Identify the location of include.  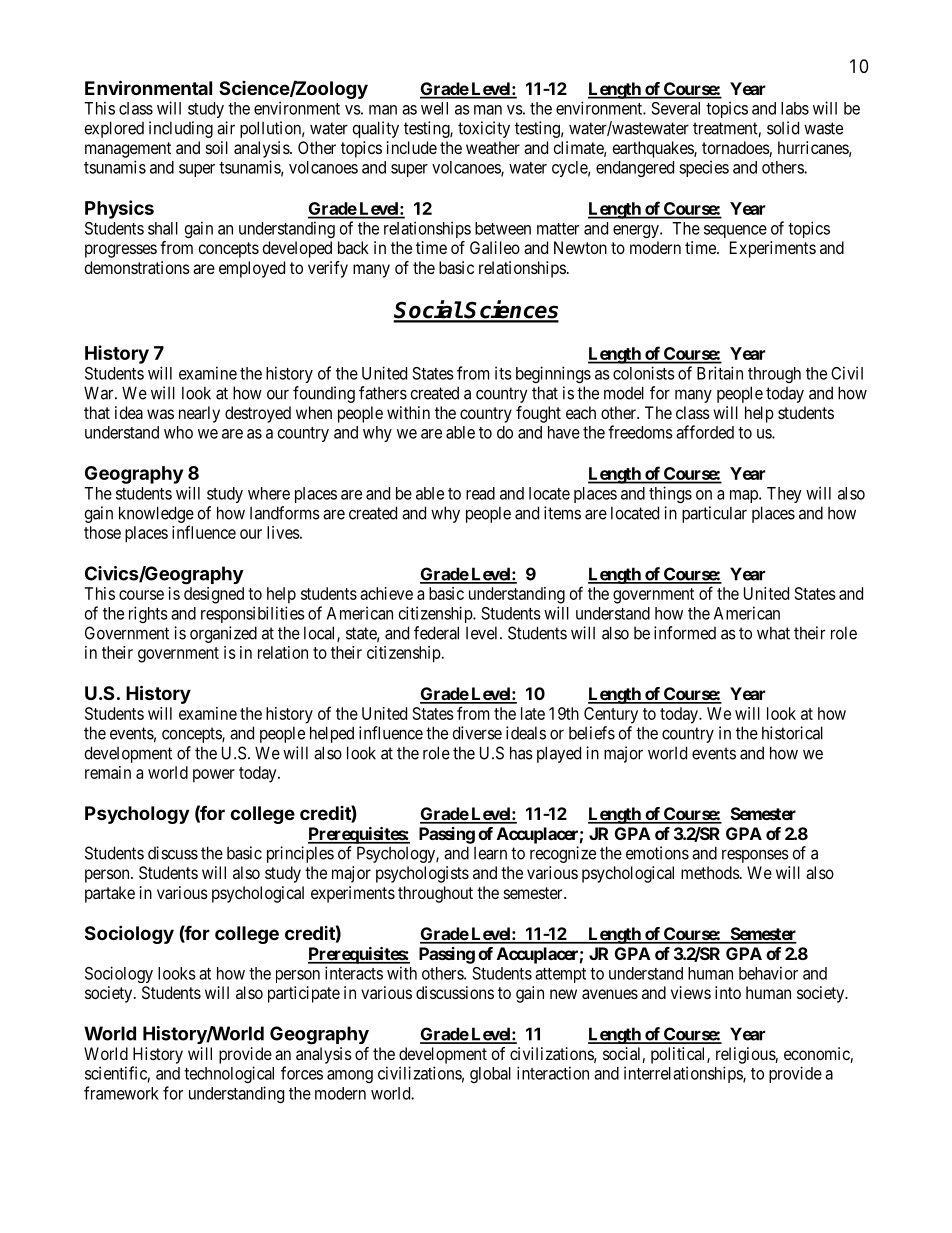
(412, 147).
